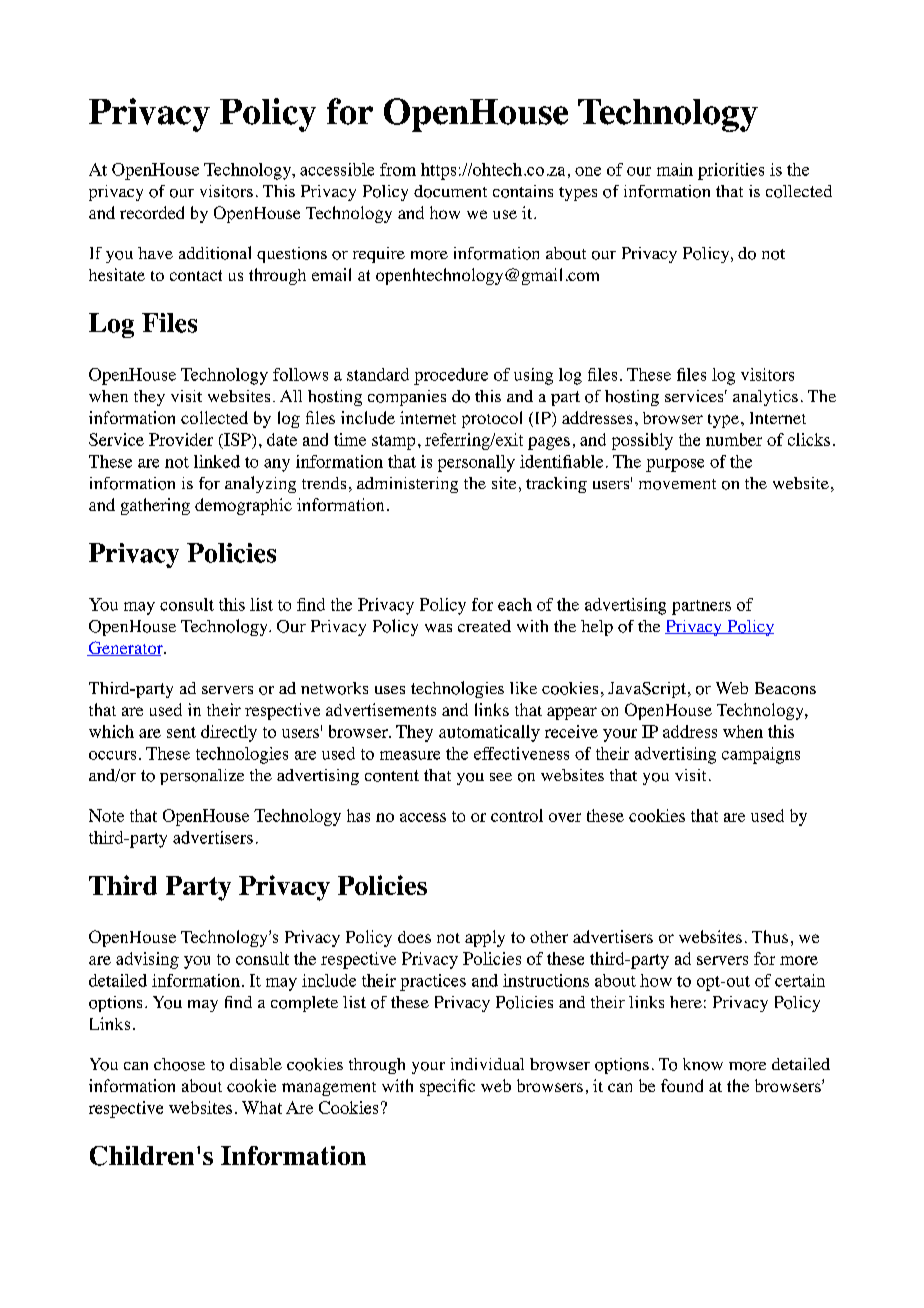  What do you see at coordinates (451, 376) in the screenshot?
I see `procedure` at bounding box center [451, 376].
